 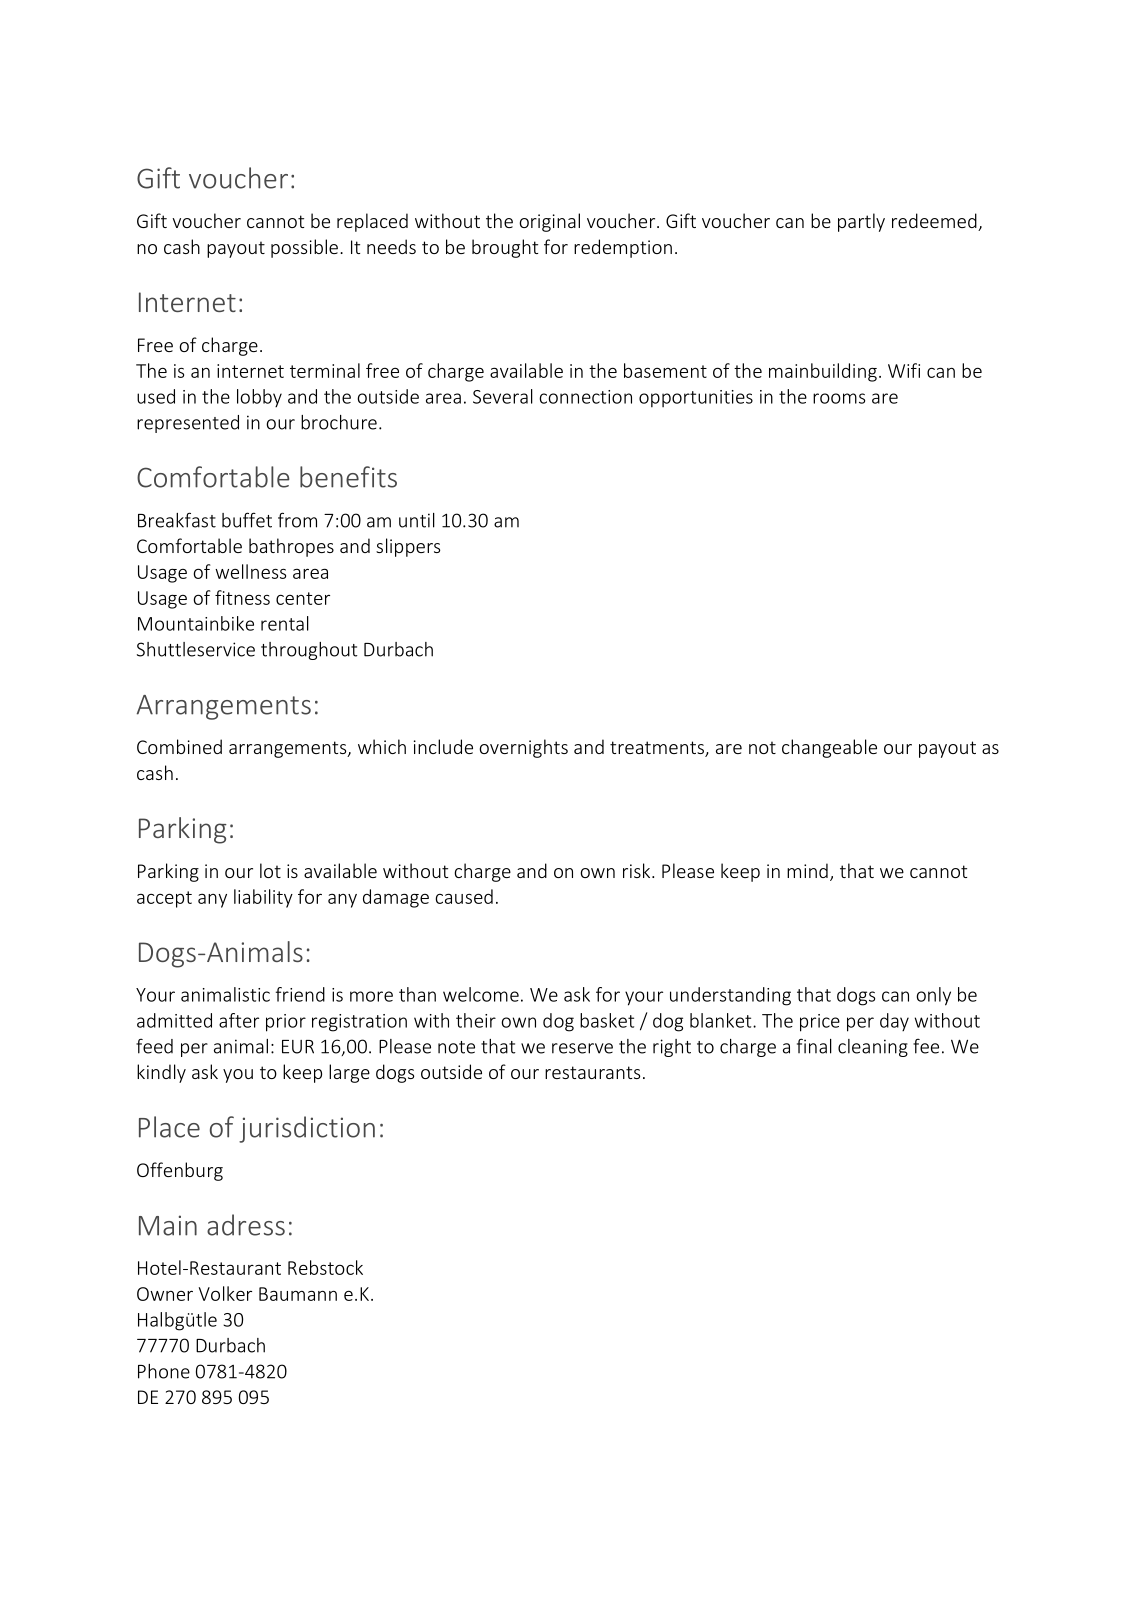 I want to click on price, so click(x=820, y=1023).
